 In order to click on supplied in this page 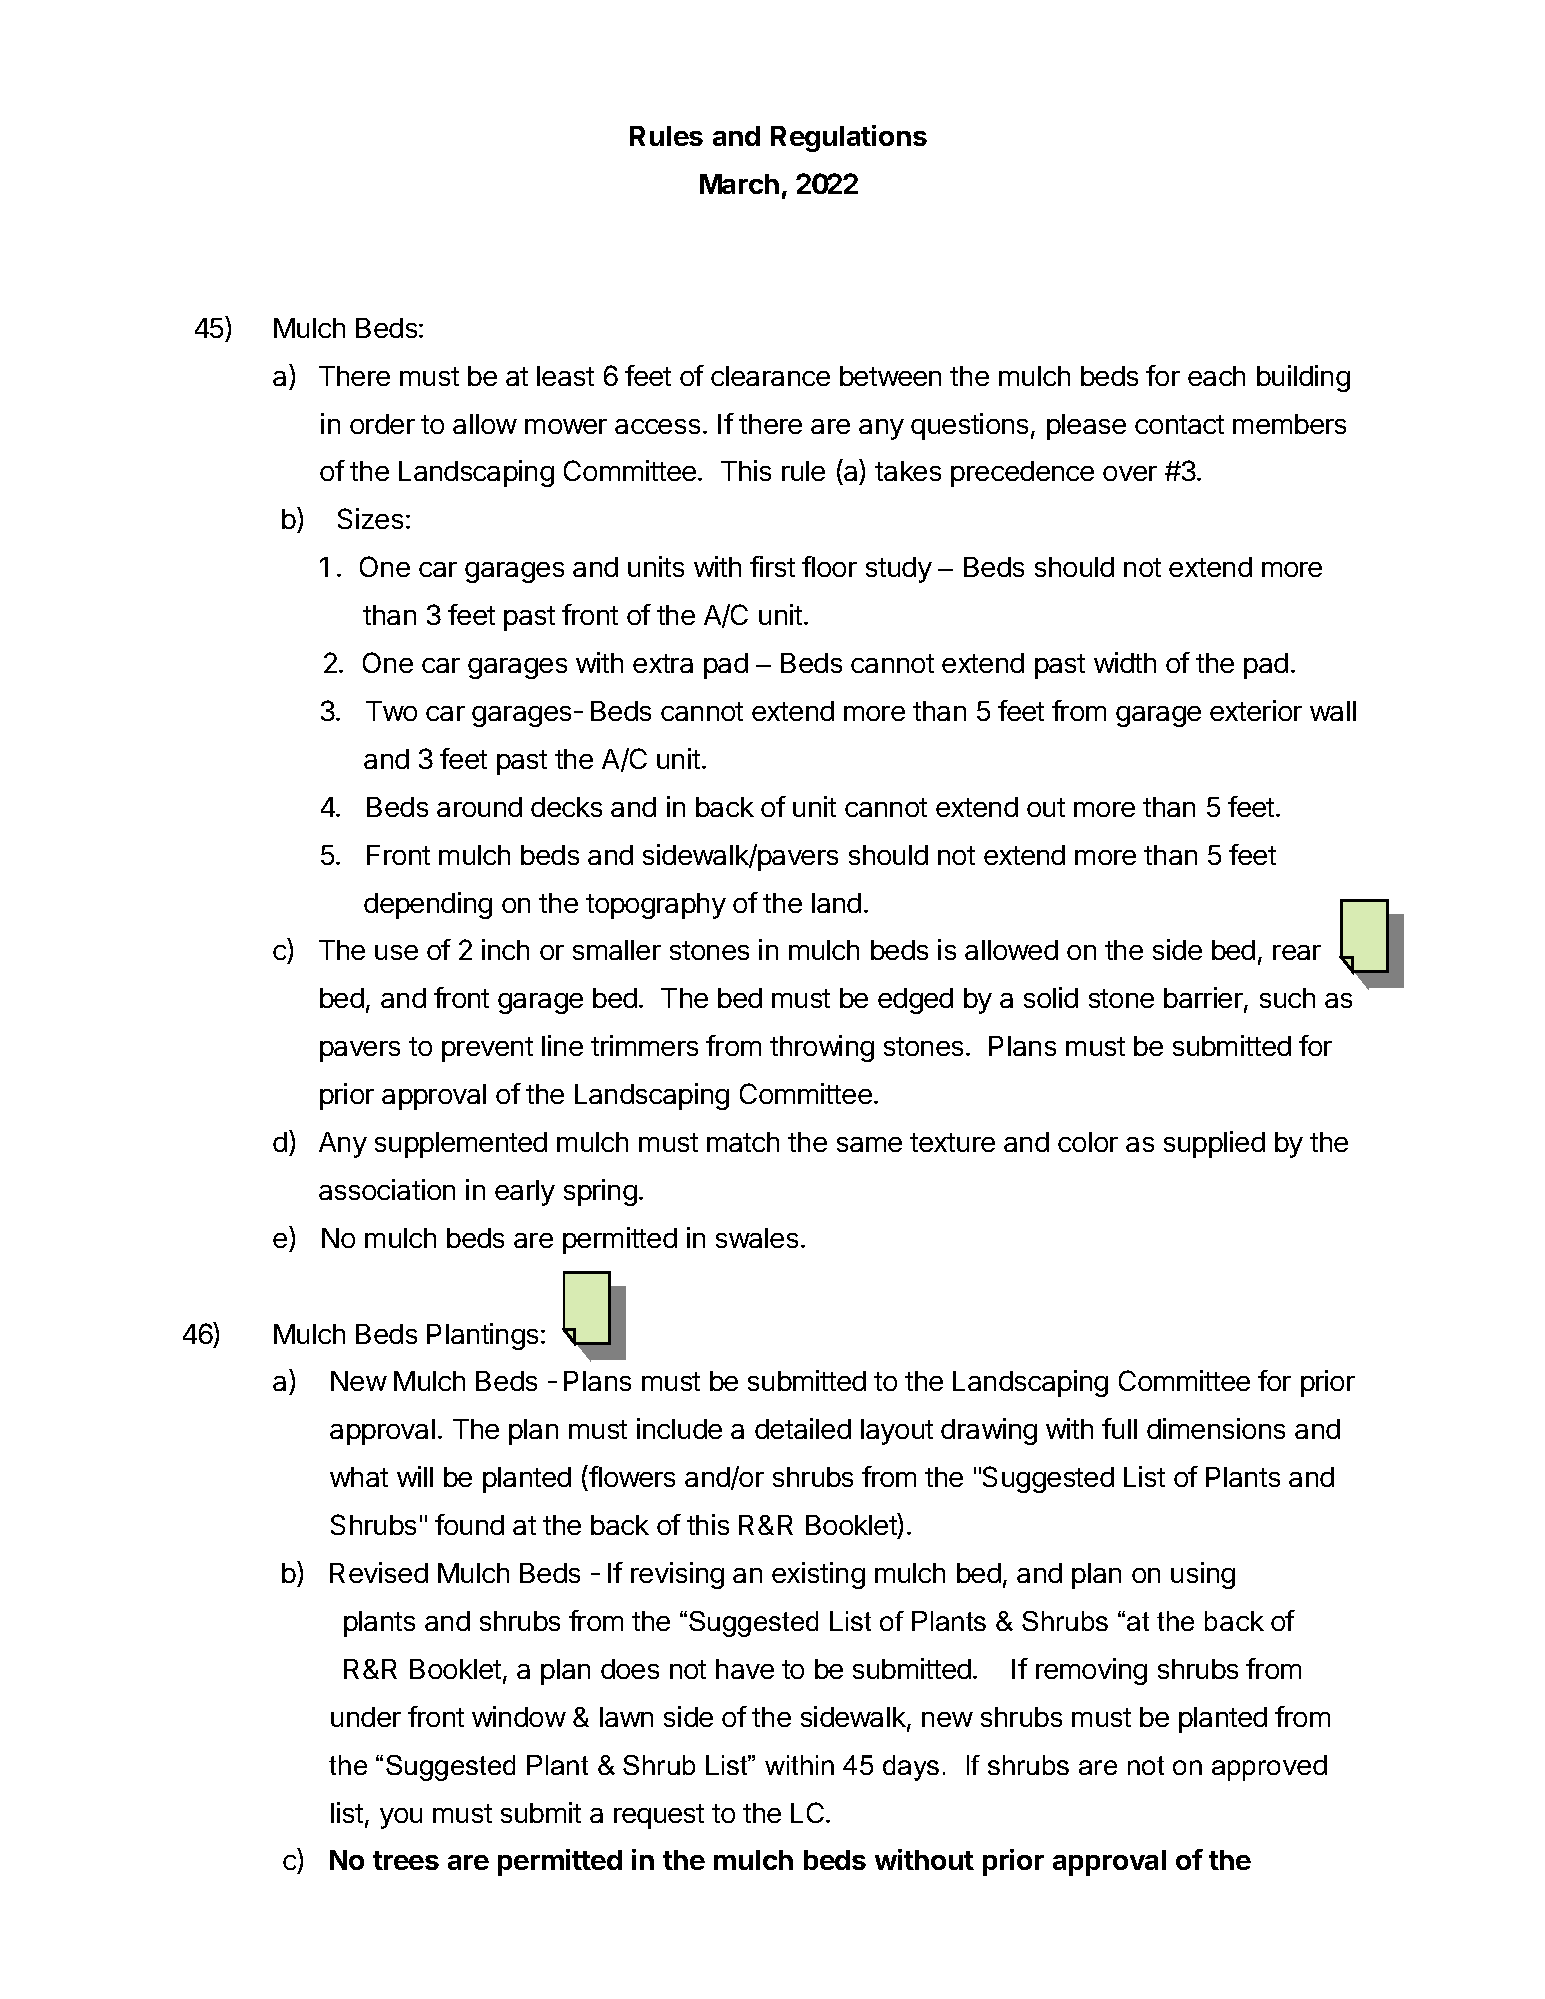, I will do `click(1214, 1144)`.
